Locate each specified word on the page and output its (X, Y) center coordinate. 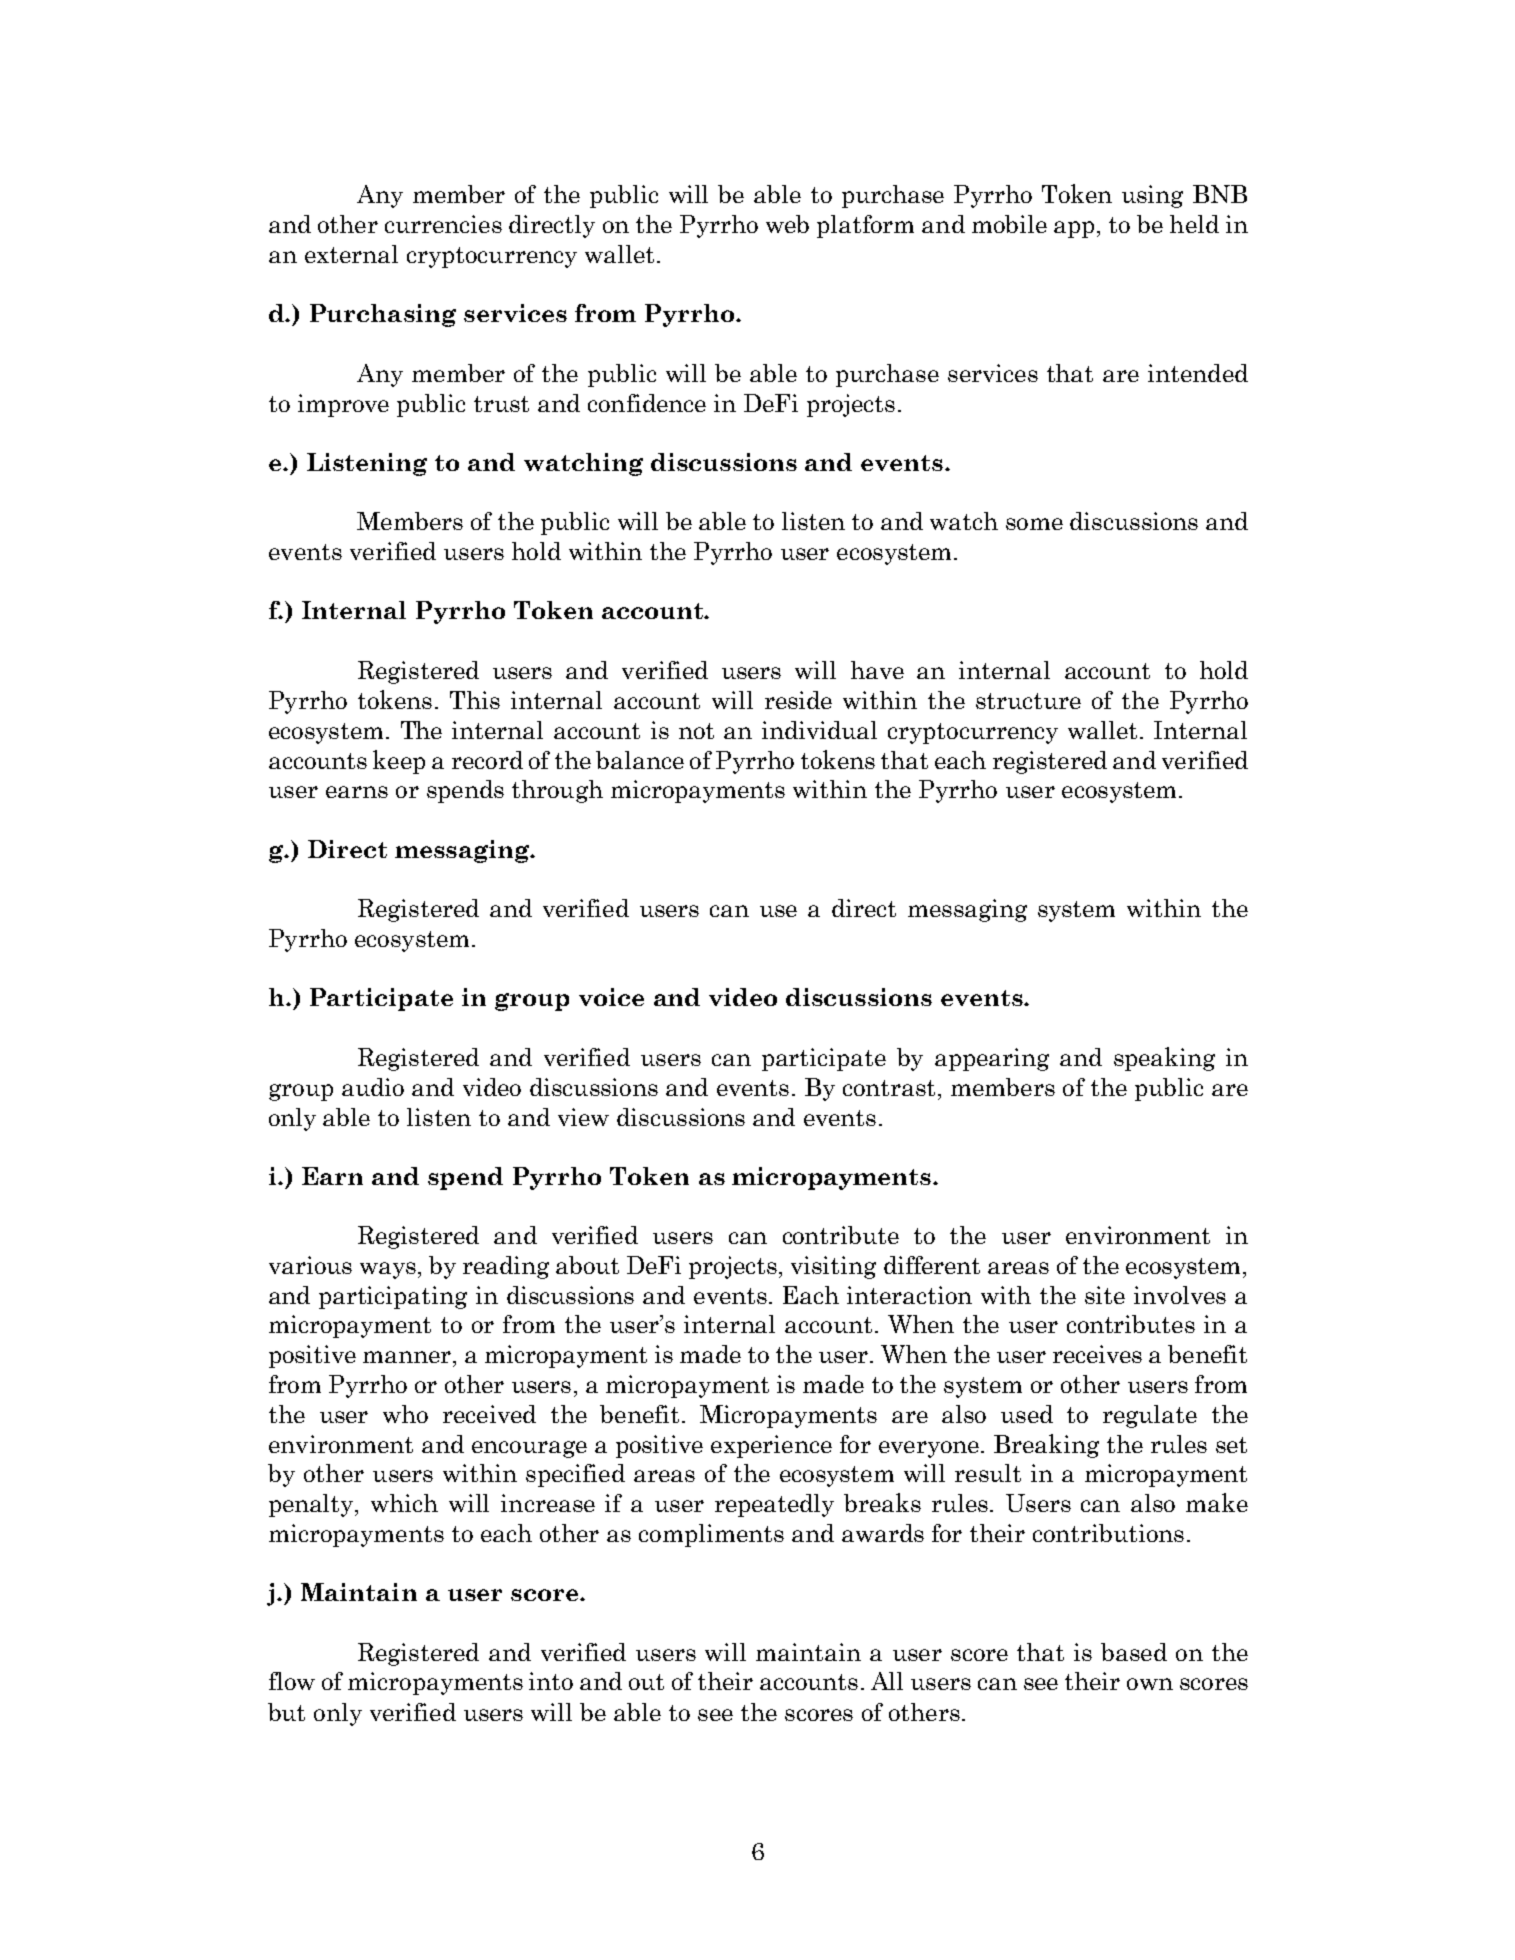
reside (798, 700)
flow (292, 1681)
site (1105, 1295)
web (787, 224)
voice (611, 997)
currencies (443, 224)
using (1152, 196)
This (475, 700)
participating (393, 1297)
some (1034, 524)
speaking (1164, 1059)
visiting (833, 1267)
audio (373, 1087)
